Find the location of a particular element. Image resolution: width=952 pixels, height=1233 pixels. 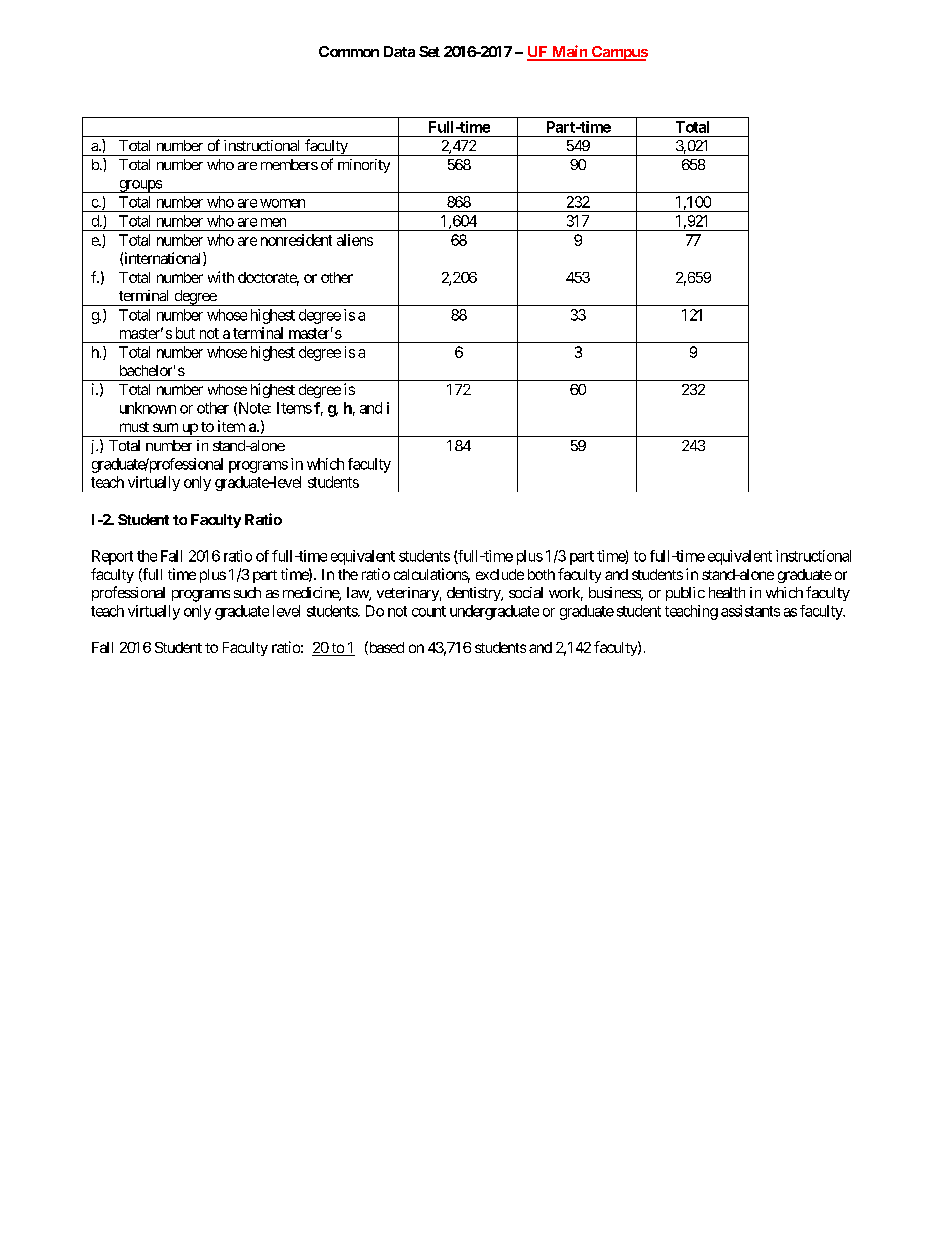

Main is located at coordinates (569, 52).
